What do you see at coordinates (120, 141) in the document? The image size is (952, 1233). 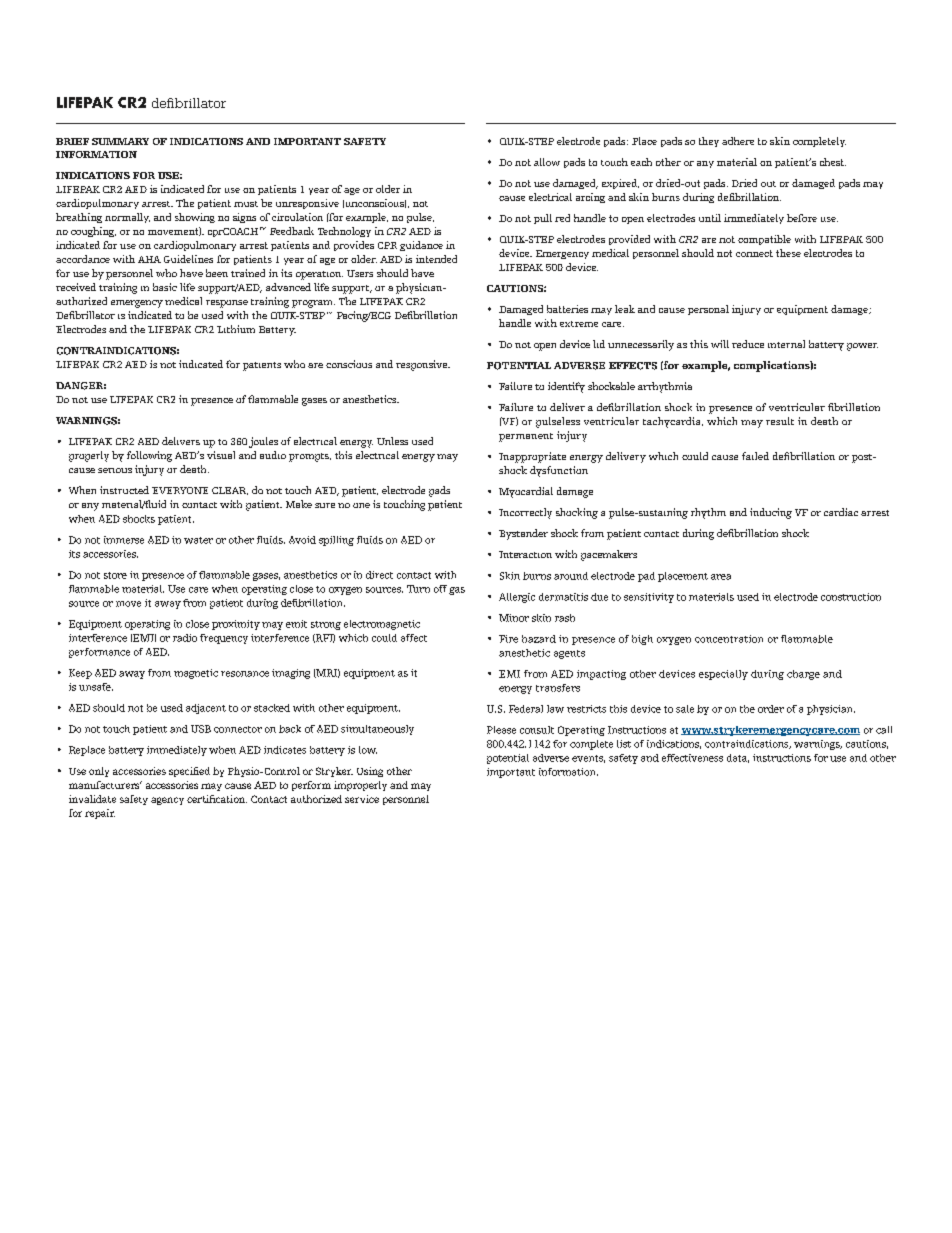 I see `SUMMARY` at bounding box center [120, 141].
